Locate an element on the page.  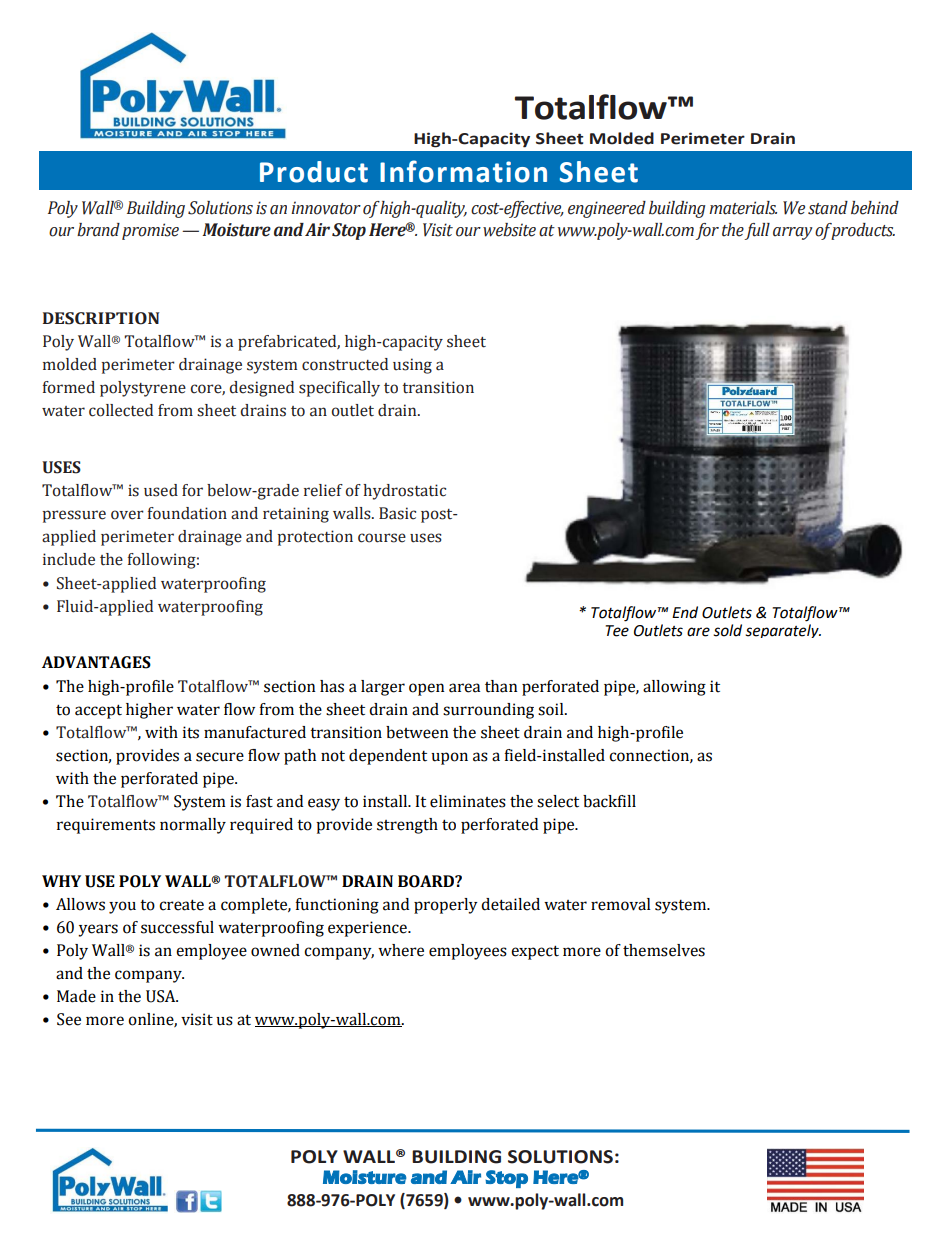
normally is located at coordinates (193, 826).
